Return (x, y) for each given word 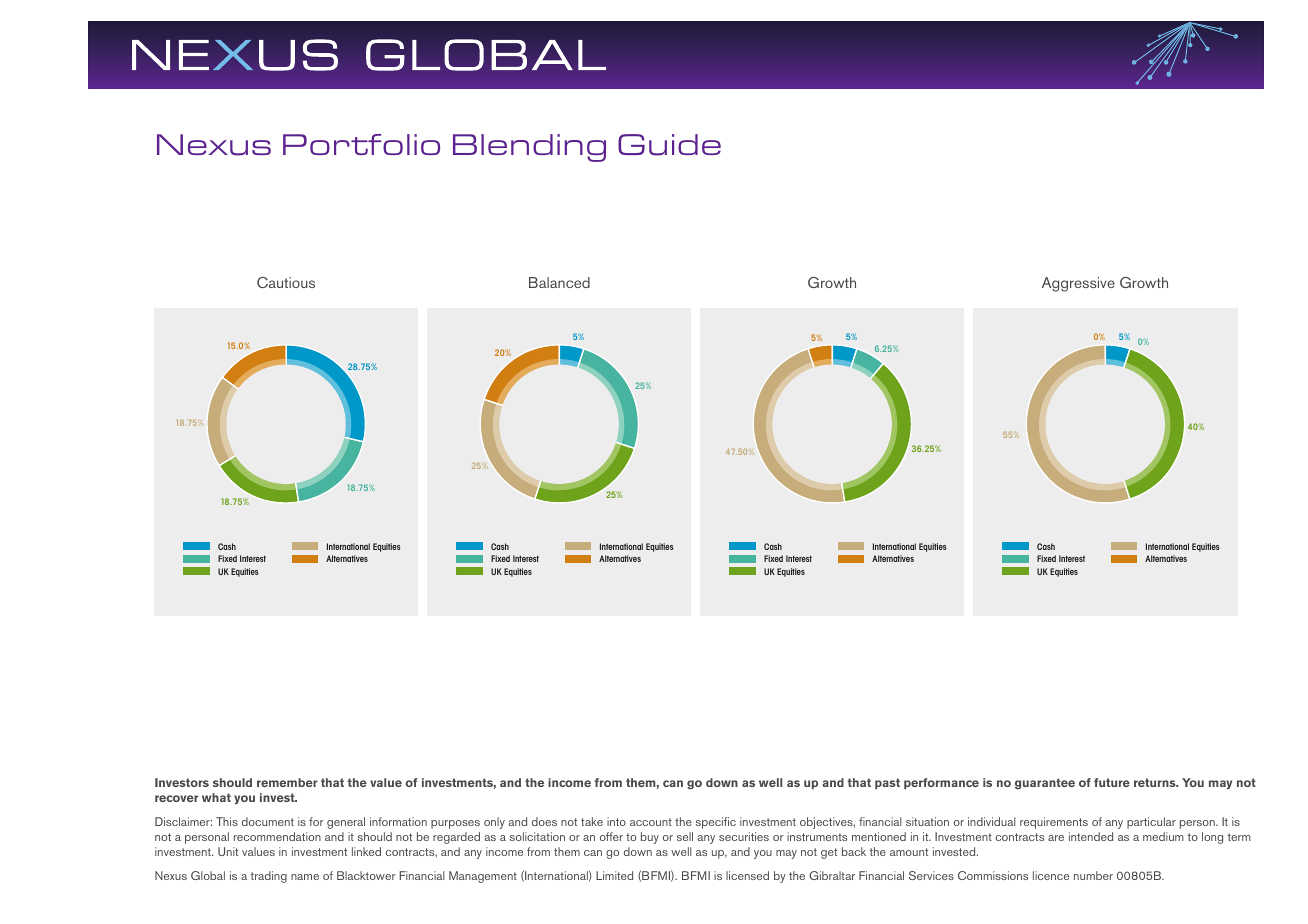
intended (1091, 836)
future (1112, 782)
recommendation (277, 836)
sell (685, 836)
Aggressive (1078, 284)
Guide (669, 145)
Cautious (286, 282)
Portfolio (361, 144)
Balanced (559, 282)
